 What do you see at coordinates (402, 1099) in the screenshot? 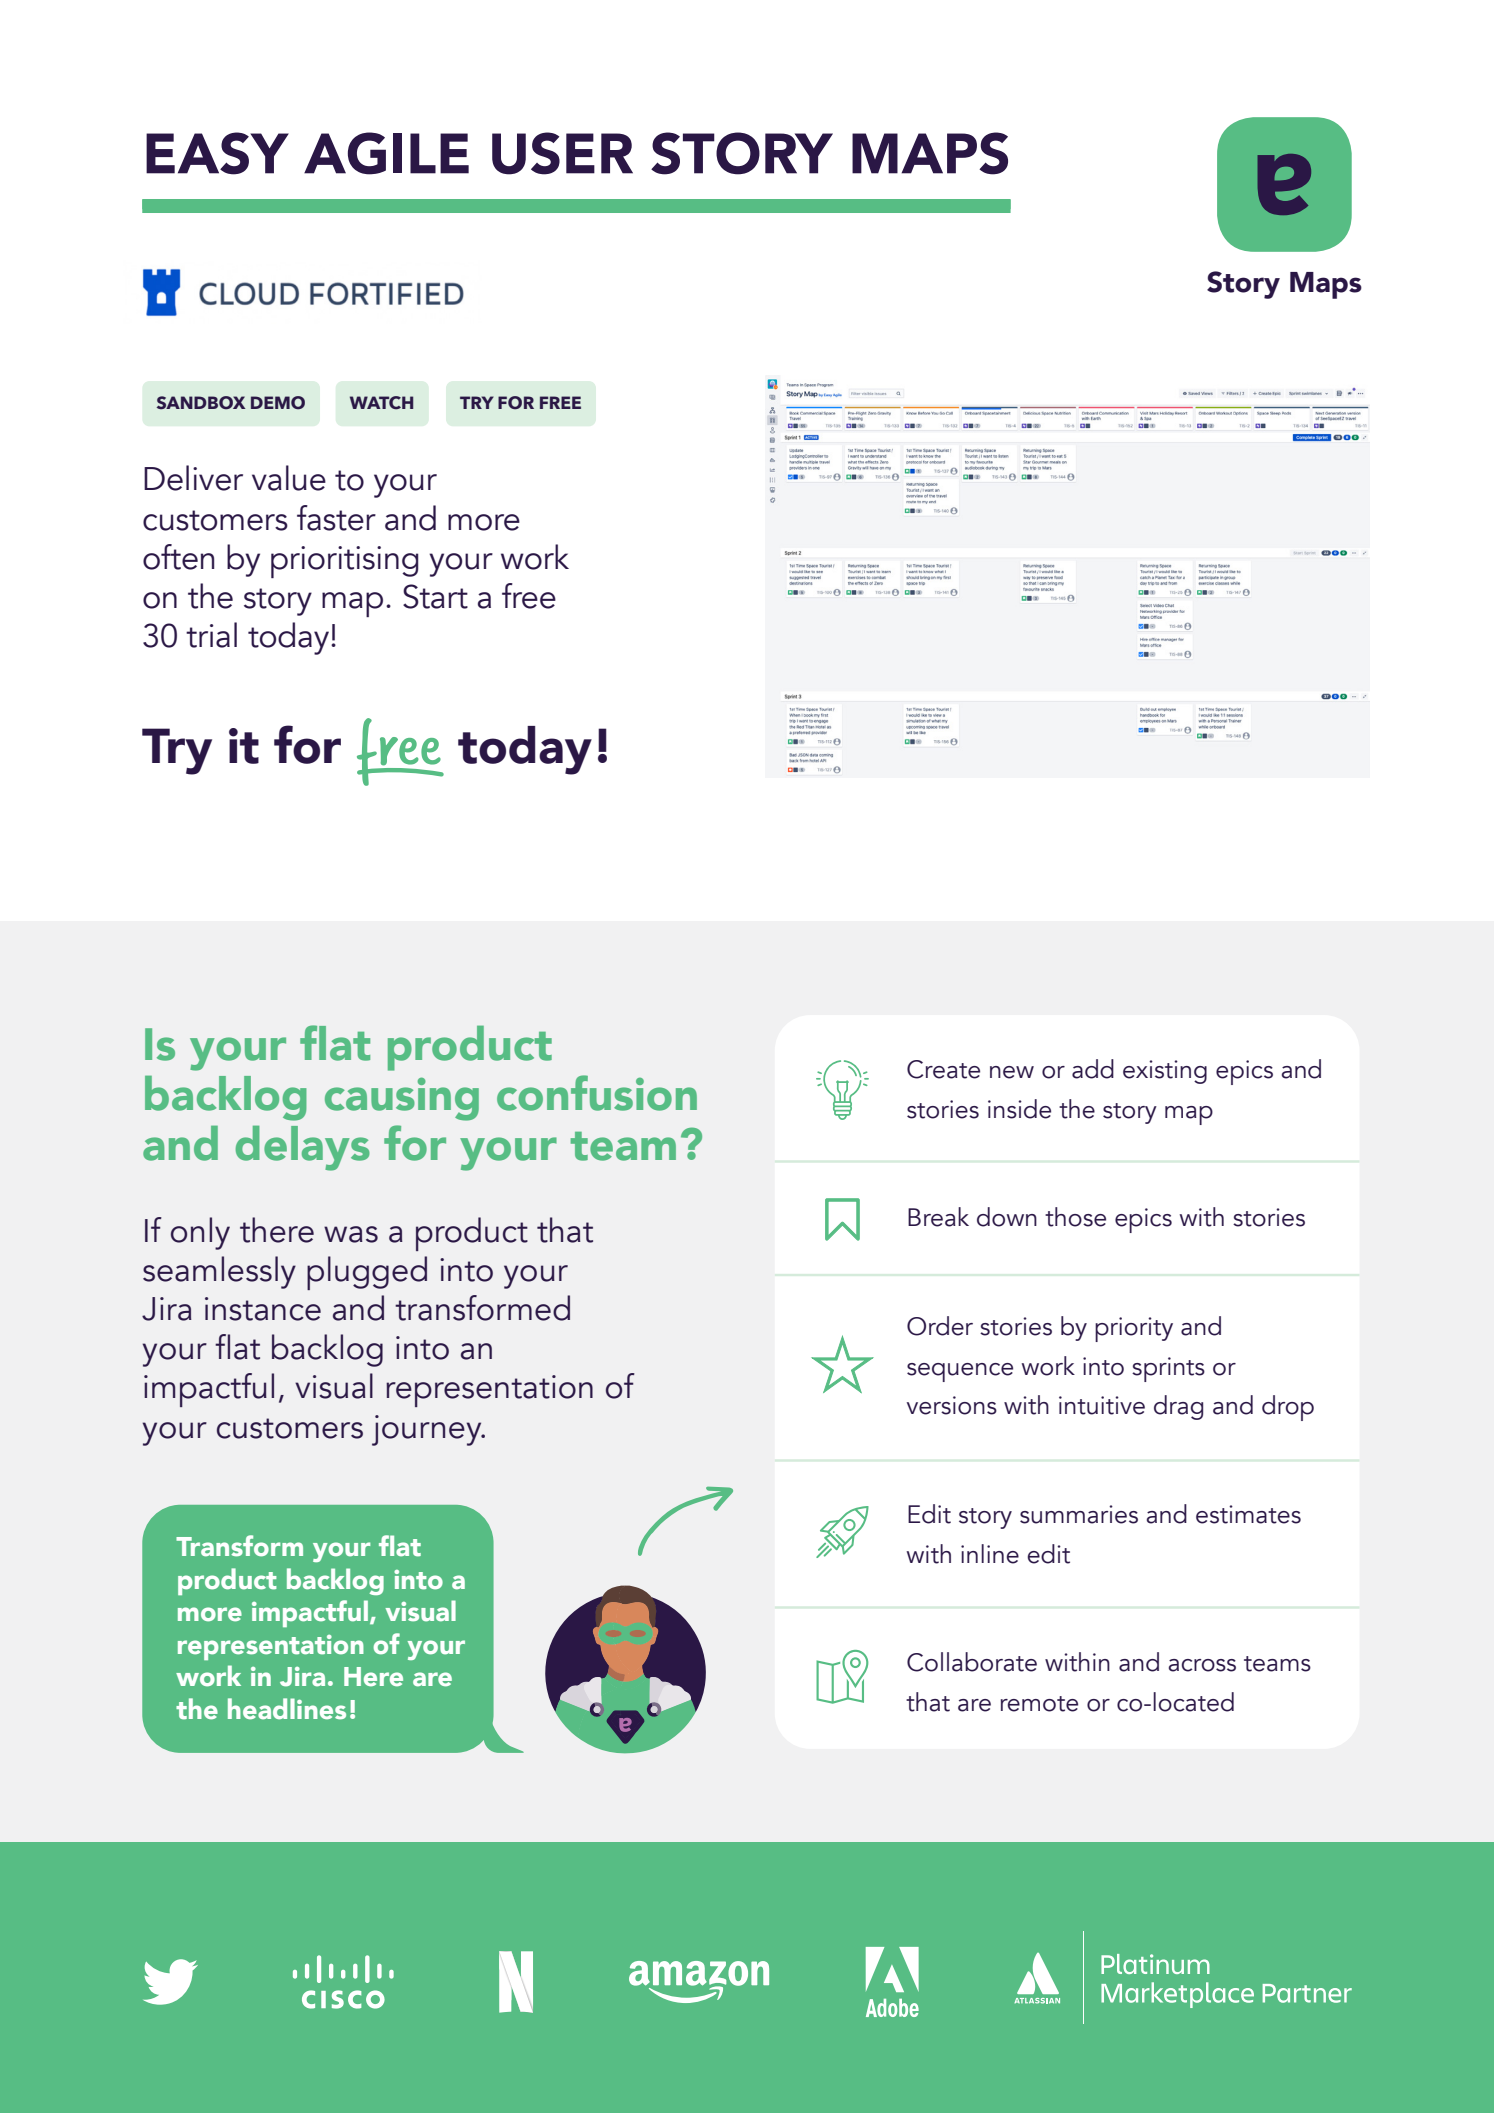
I see `causing` at bounding box center [402, 1099].
